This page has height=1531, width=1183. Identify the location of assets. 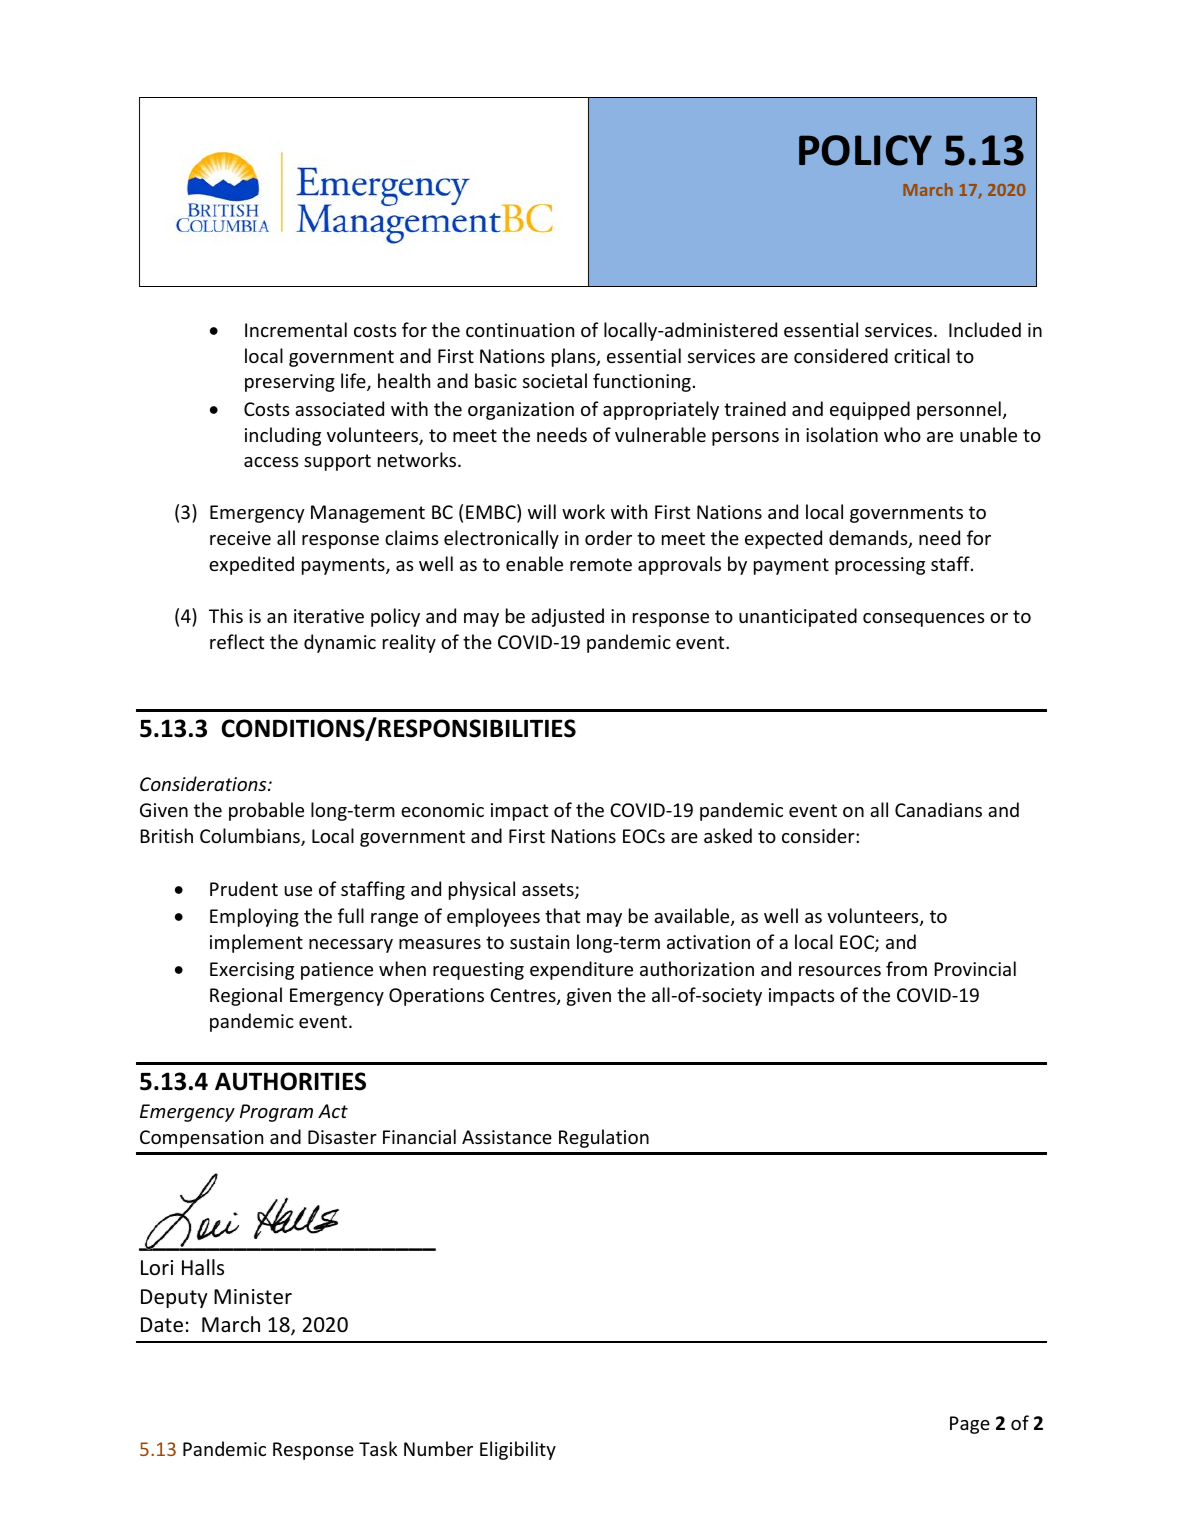
(549, 891).
